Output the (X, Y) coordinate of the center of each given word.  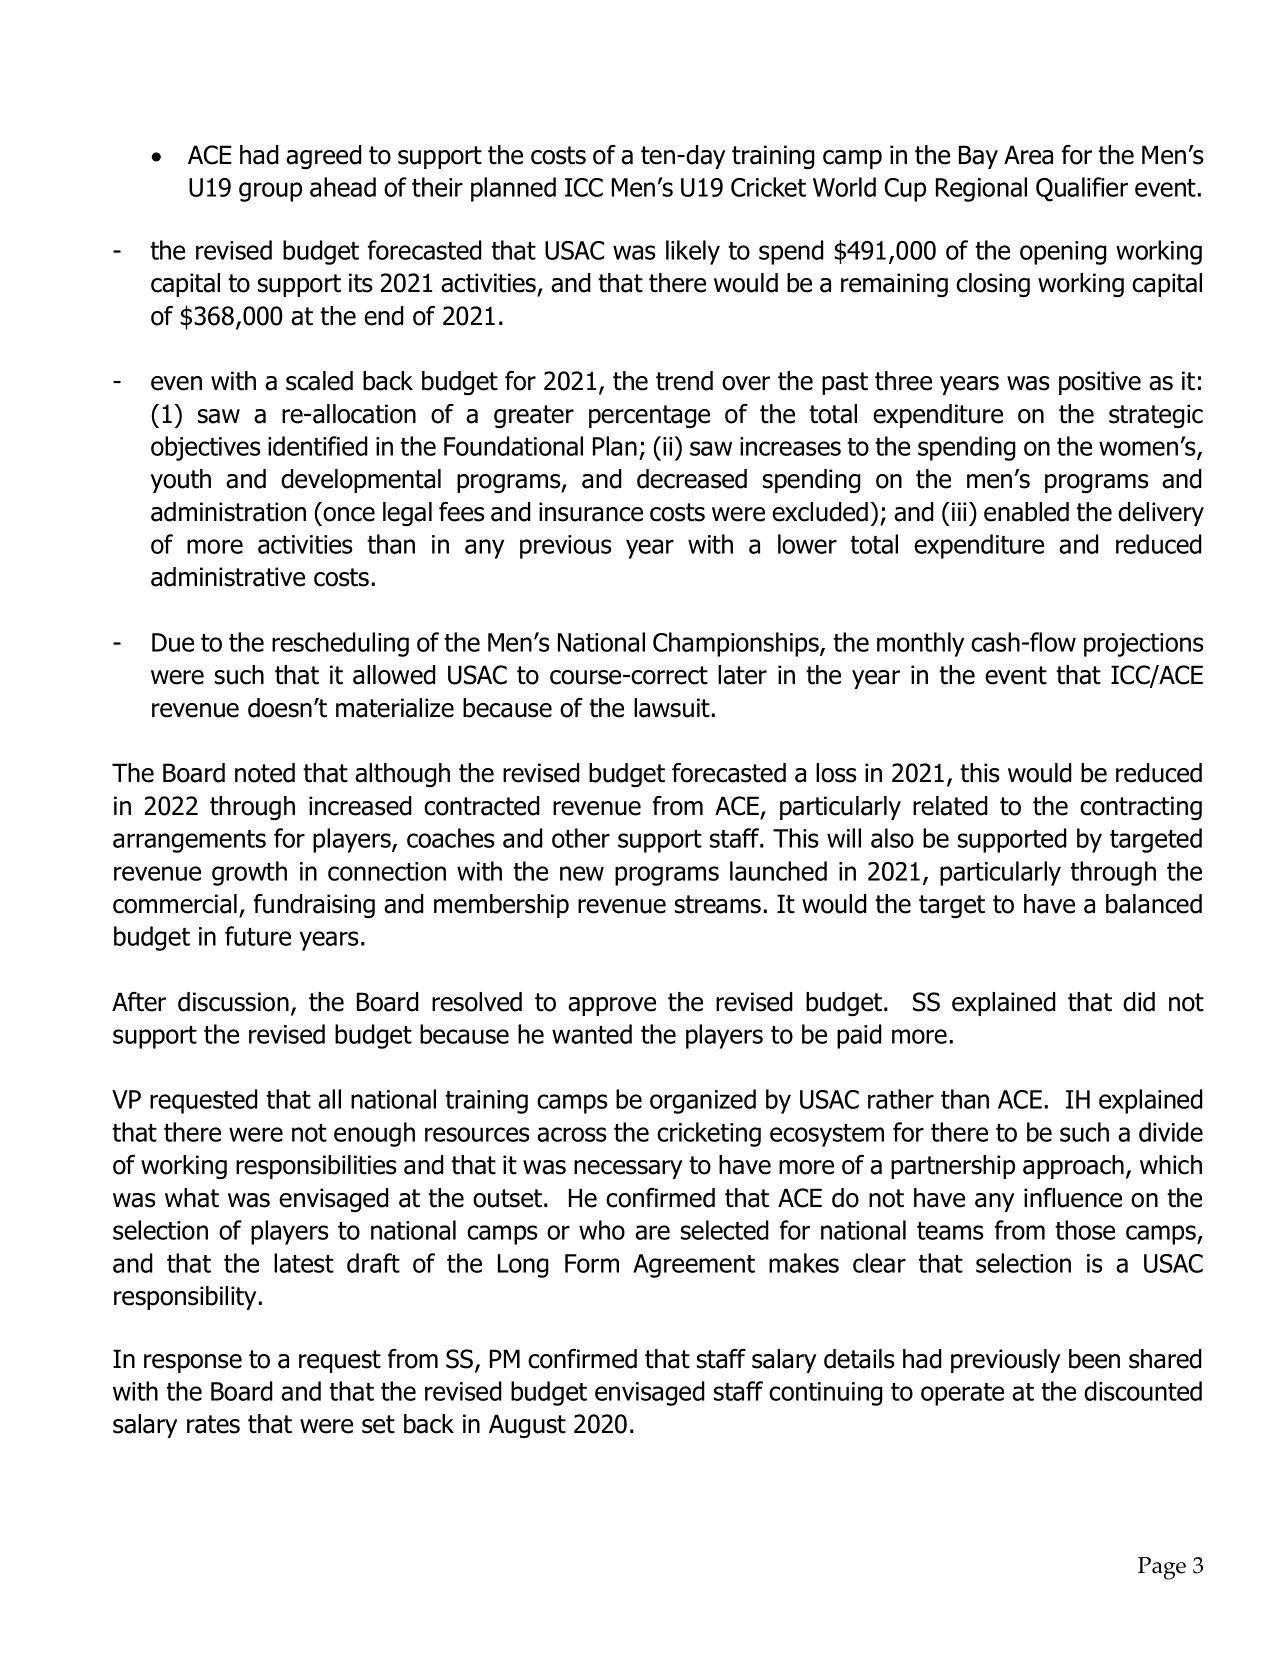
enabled (1026, 512)
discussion (233, 1002)
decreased (692, 479)
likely (693, 252)
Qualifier (1082, 189)
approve (612, 1006)
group (270, 192)
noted (265, 773)
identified (318, 446)
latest (304, 1263)
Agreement (694, 1266)
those (1085, 1230)
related (950, 806)
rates (213, 1424)
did (1139, 1002)
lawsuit (672, 708)
